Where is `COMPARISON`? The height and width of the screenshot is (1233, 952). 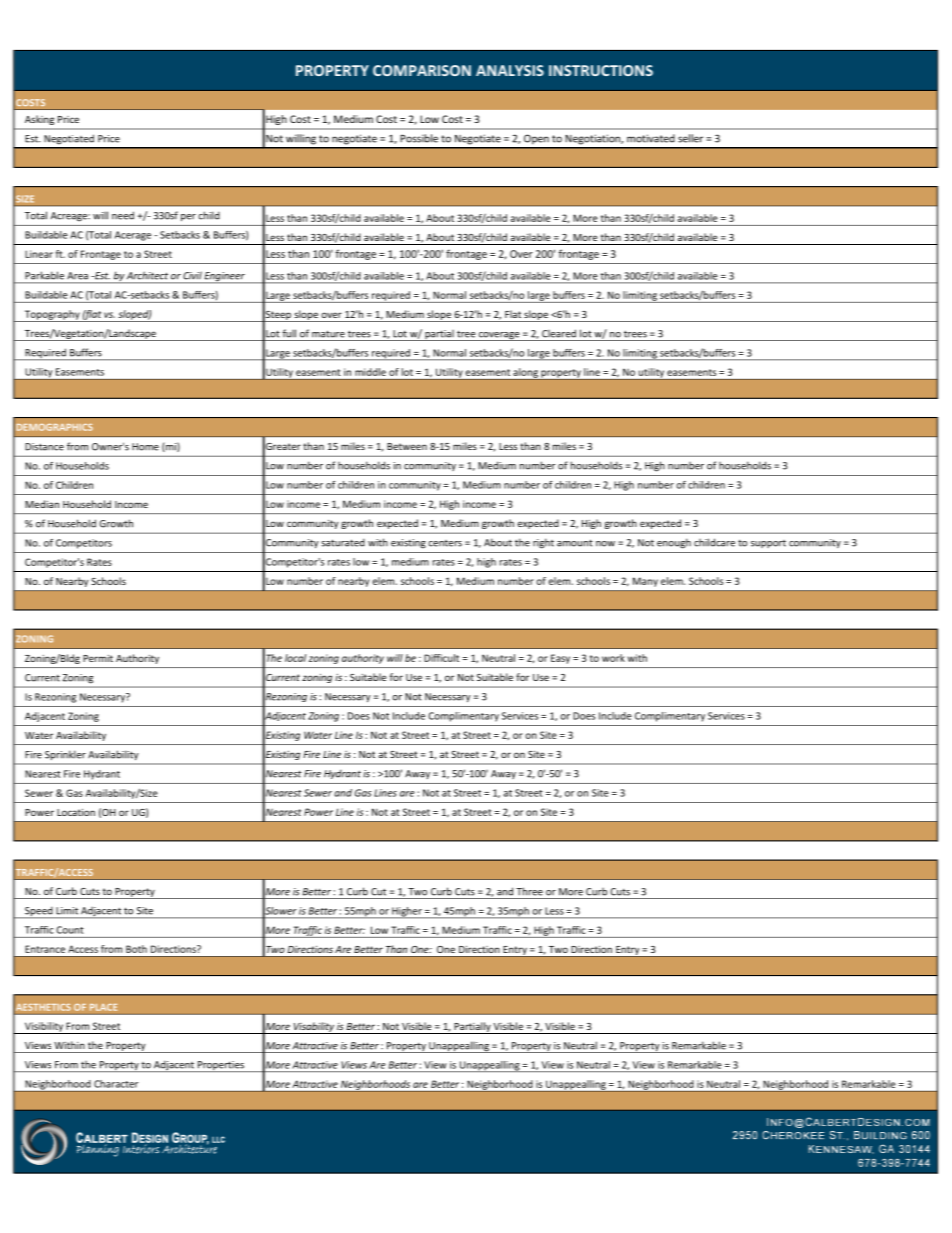 COMPARISON is located at coordinates (422, 70).
